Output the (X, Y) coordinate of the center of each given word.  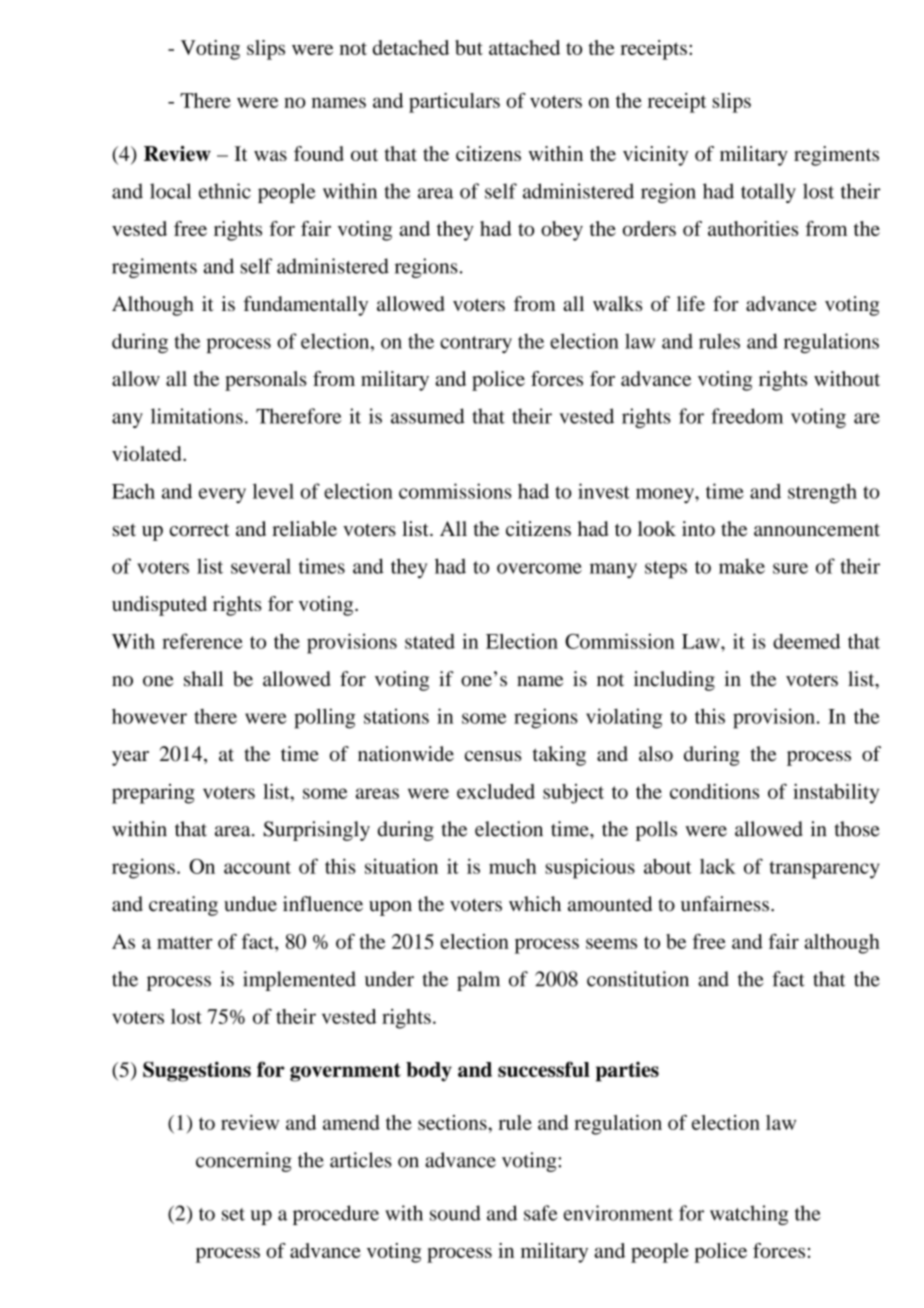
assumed (428, 416)
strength (822, 493)
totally (768, 193)
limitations (197, 416)
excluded (496, 791)
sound (455, 1213)
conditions (714, 791)
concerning (244, 1162)
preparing (153, 794)
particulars (454, 103)
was (270, 156)
